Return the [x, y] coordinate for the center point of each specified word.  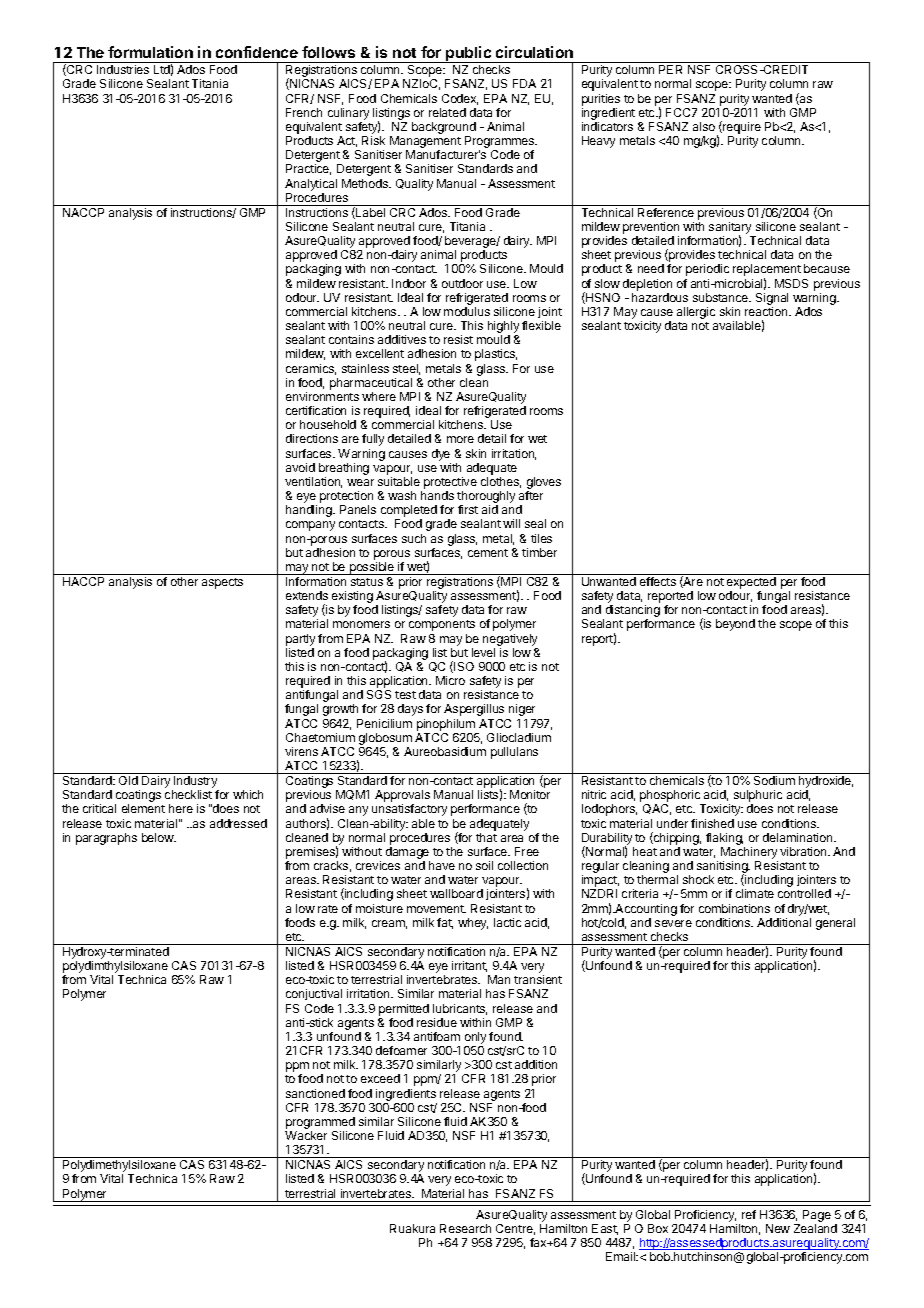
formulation [150, 52]
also [704, 126]
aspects [222, 583]
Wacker [306, 1135]
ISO [464, 666]
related [447, 112]
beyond [735, 625]
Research [465, 1228]
